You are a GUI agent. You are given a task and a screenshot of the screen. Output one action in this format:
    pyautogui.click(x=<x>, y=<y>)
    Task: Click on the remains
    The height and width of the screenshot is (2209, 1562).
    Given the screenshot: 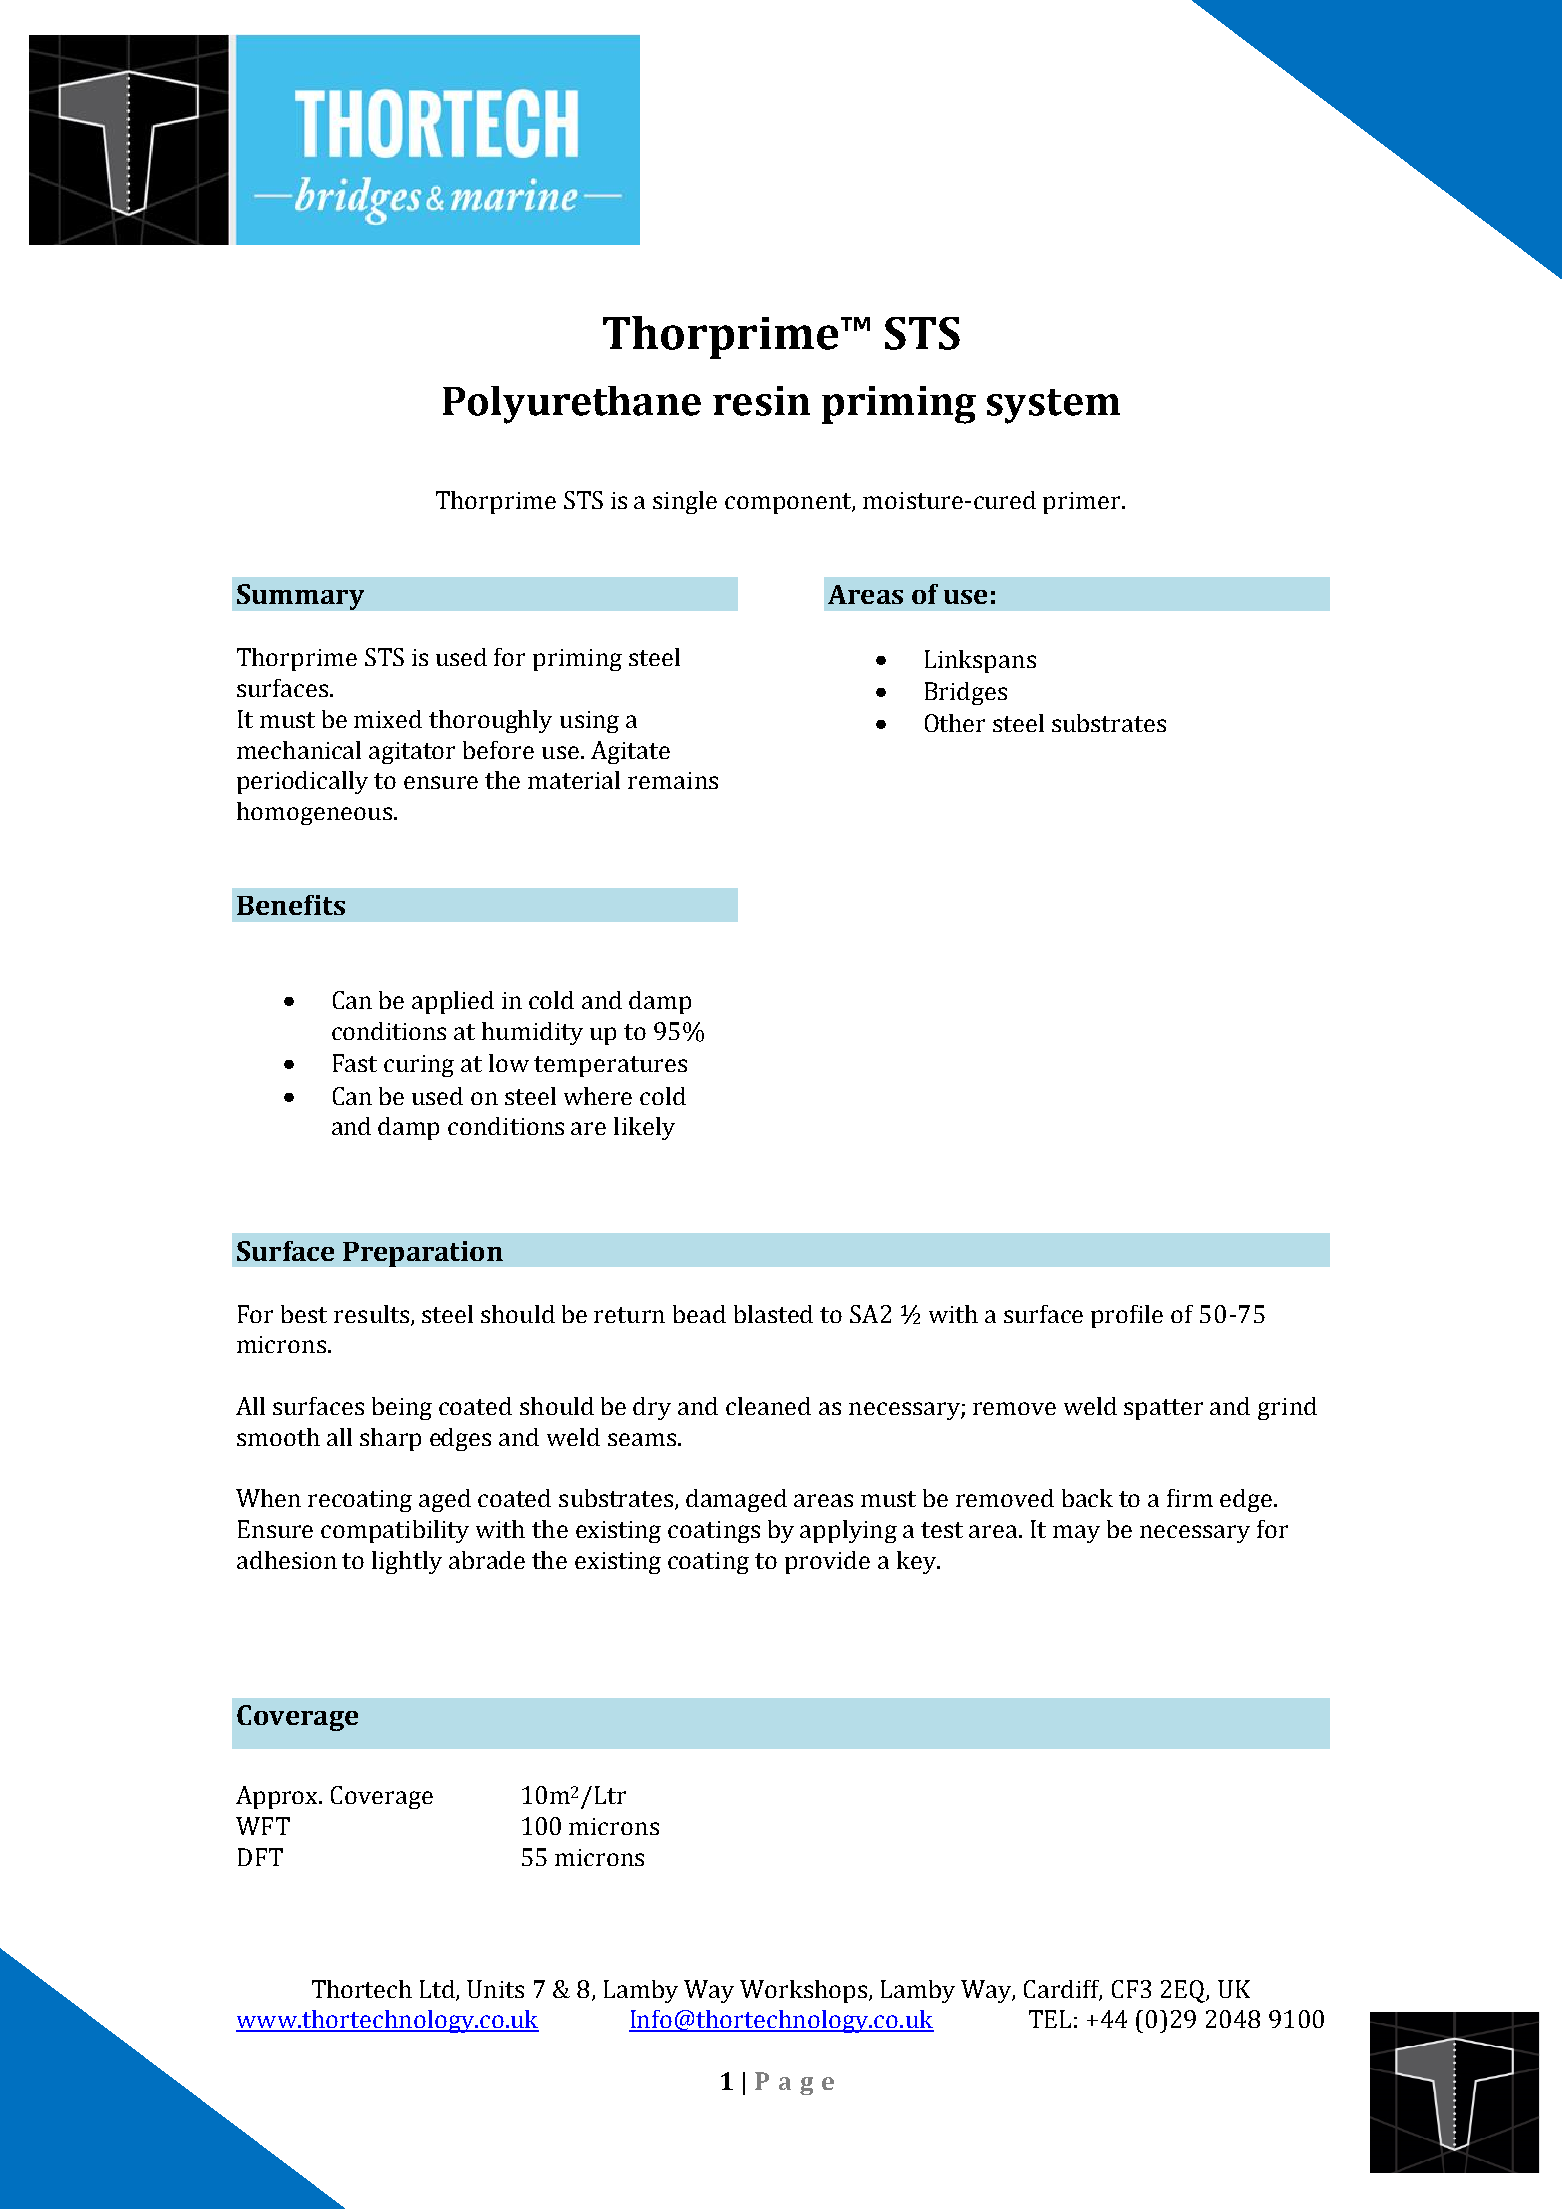 What is the action you would take?
    pyautogui.click(x=673, y=780)
